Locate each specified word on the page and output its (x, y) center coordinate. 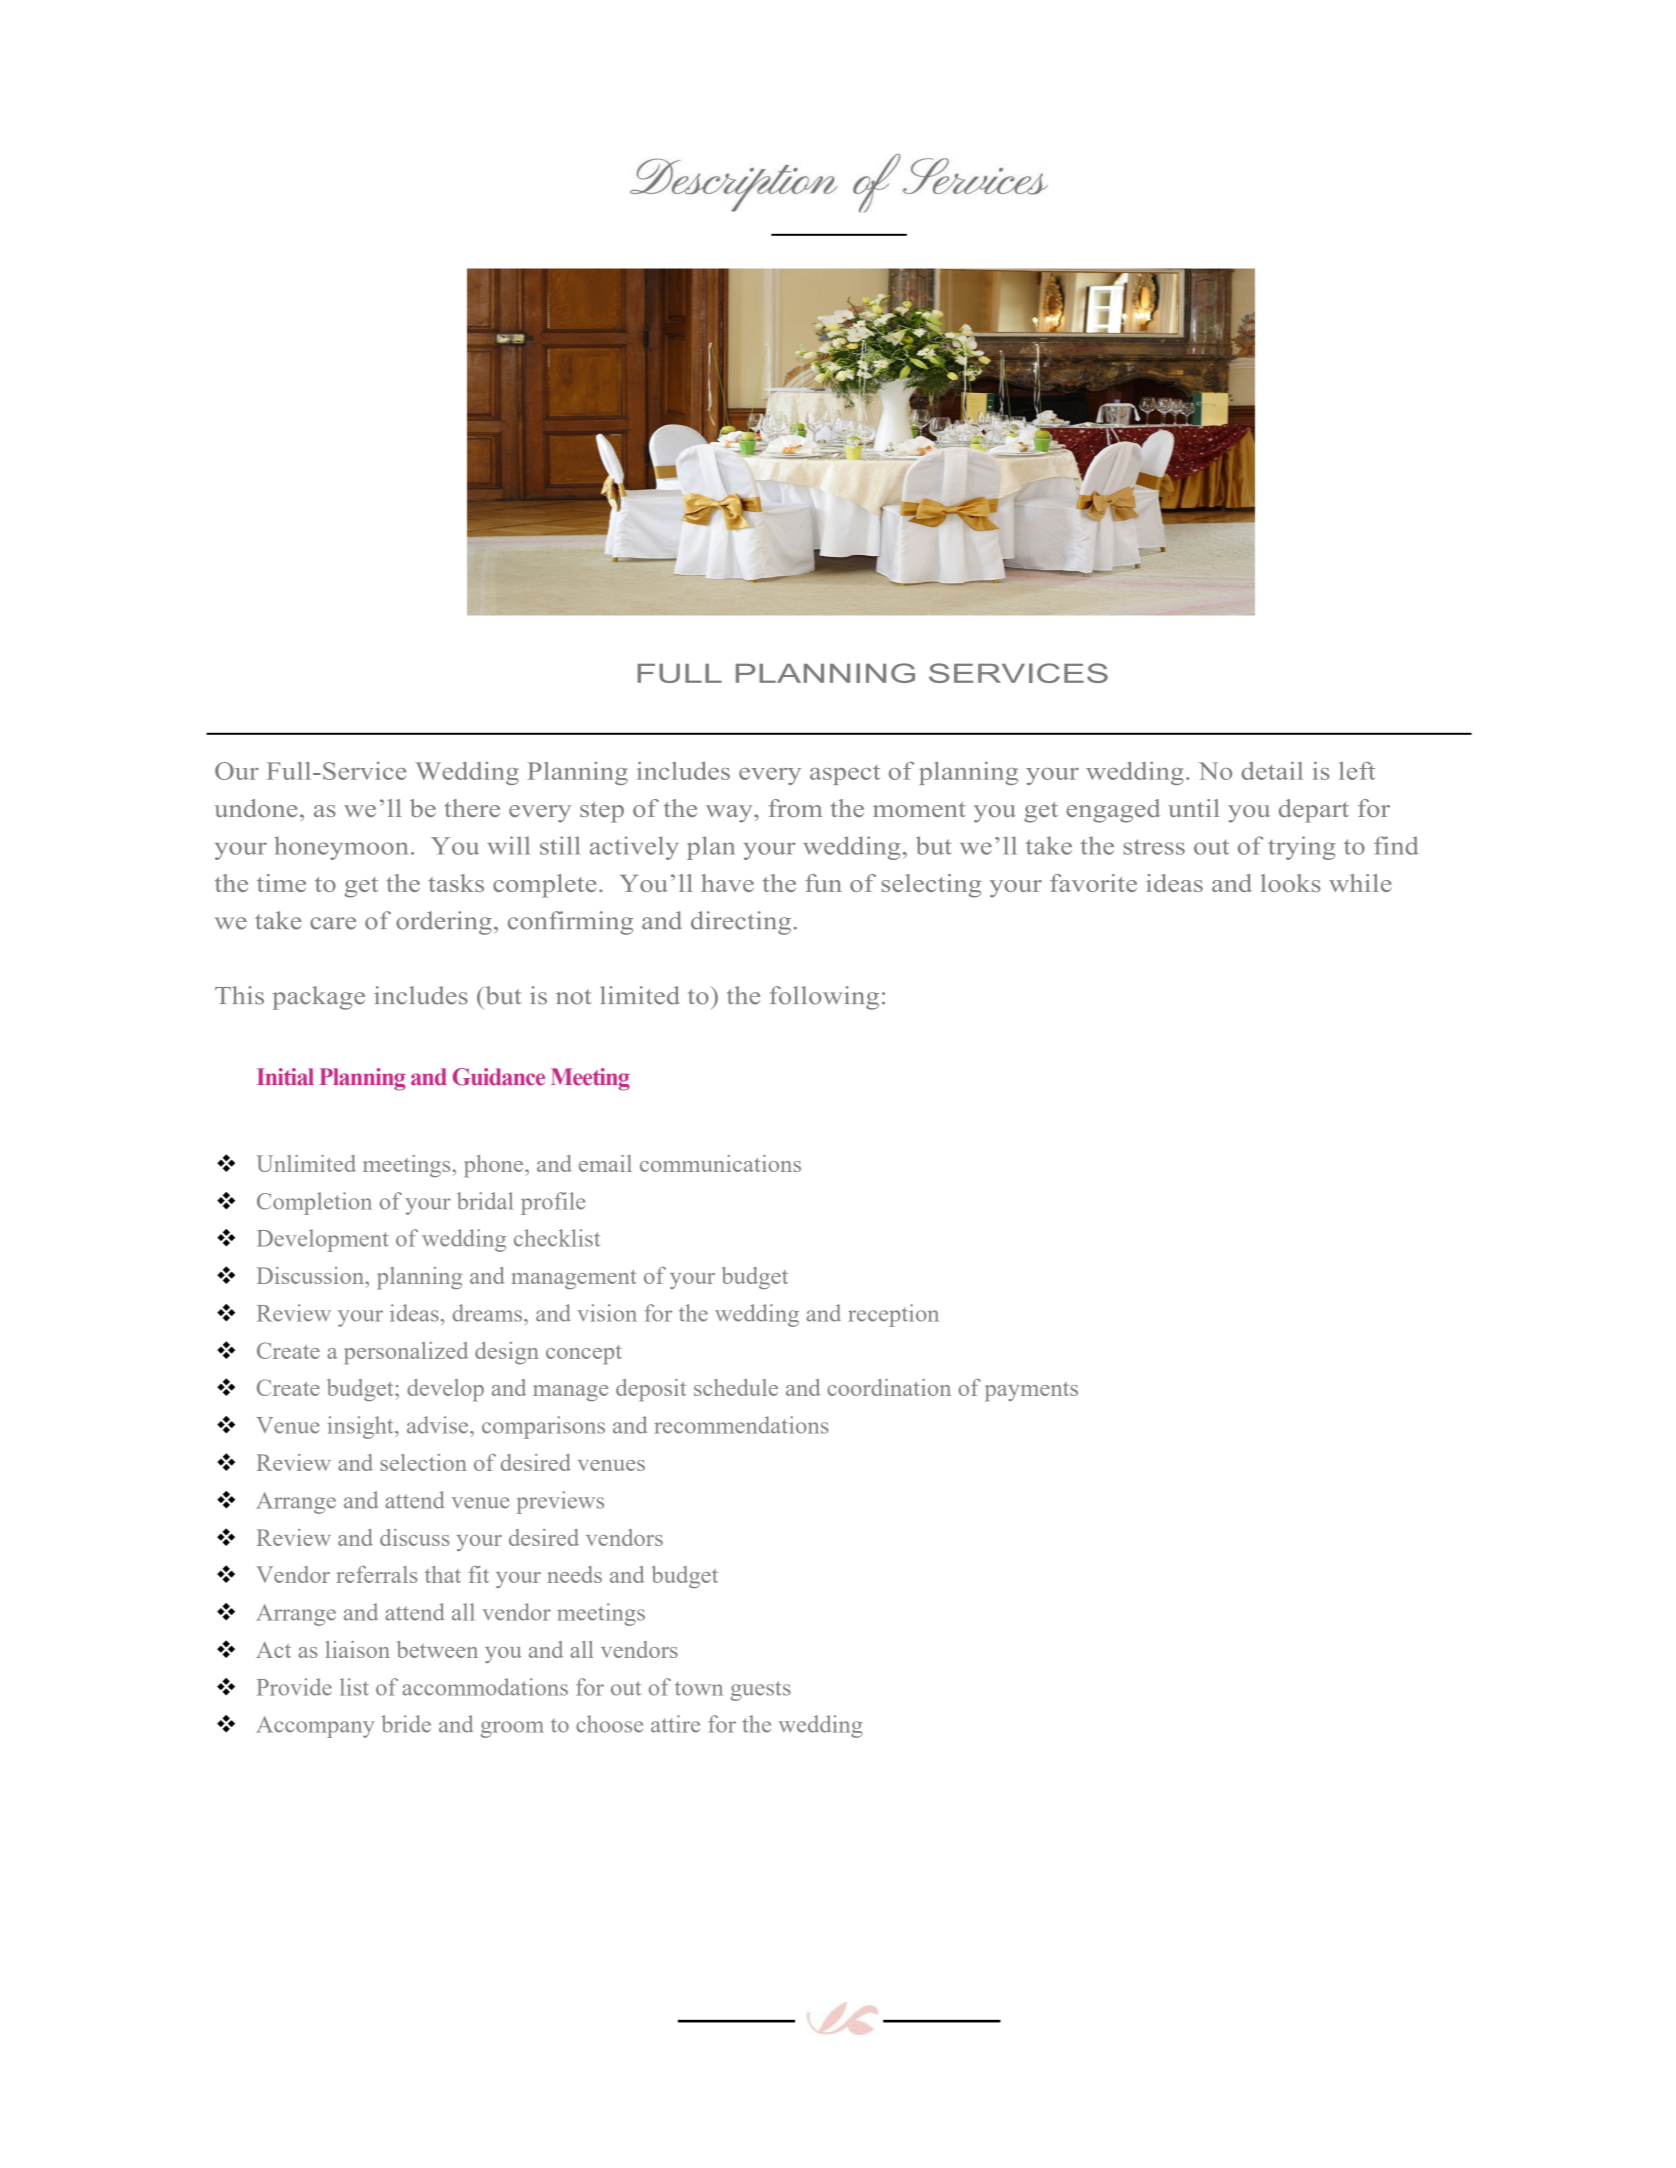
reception (893, 1315)
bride (406, 1724)
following (824, 998)
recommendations (741, 1425)
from (795, 808)
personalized (406, 1353)
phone (495, 1166)
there (472, 808)
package (318, 998)
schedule (736, 1387)
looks (1291, 883)
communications (720, 1163)
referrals (377, 1574)
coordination (889, 1387)
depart (1314, 811)
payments (1031, 1392)
